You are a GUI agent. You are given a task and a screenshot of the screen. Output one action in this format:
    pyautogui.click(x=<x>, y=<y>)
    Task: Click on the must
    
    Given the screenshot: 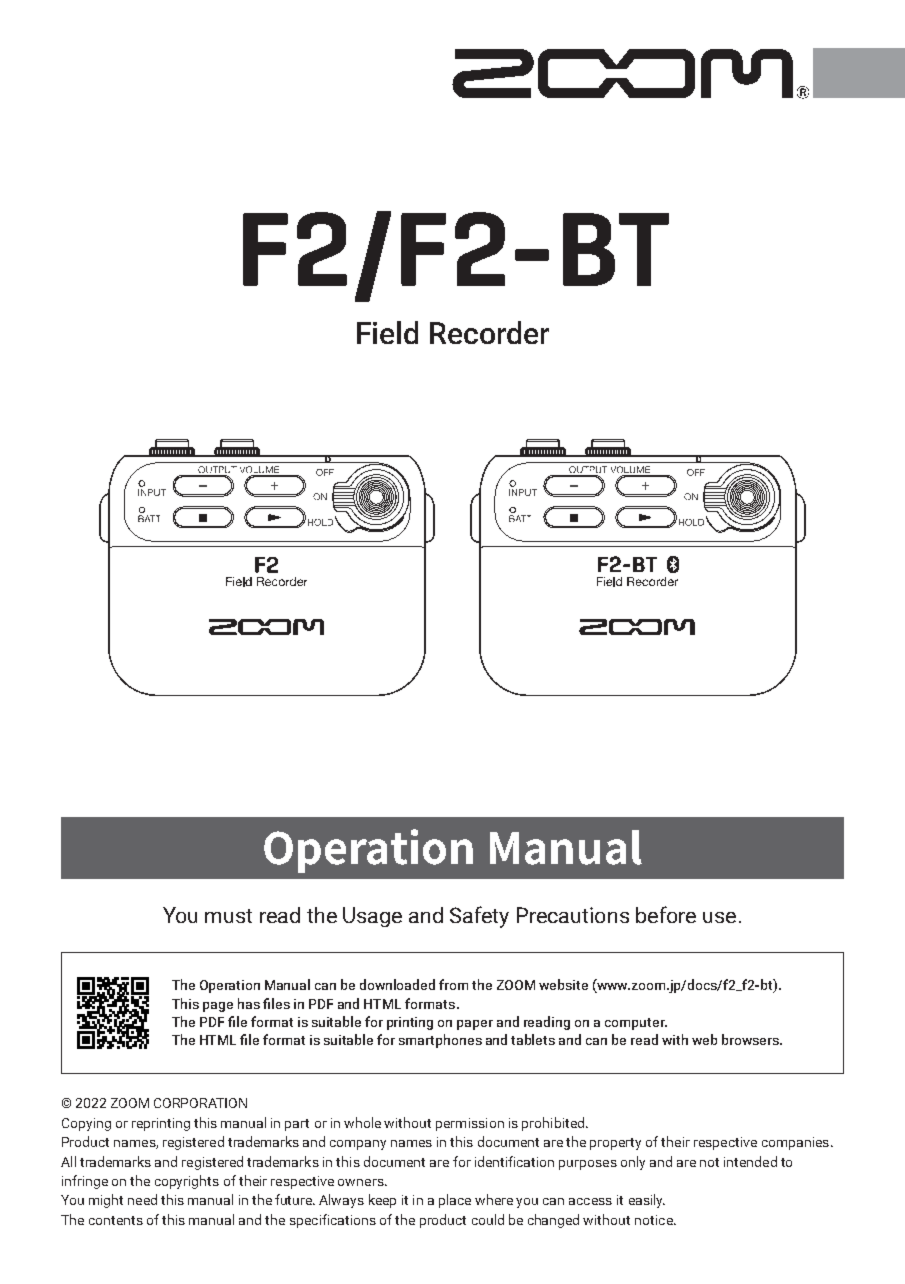 What is the action you would take?
    pyautogui.click(x=228, y=916)
